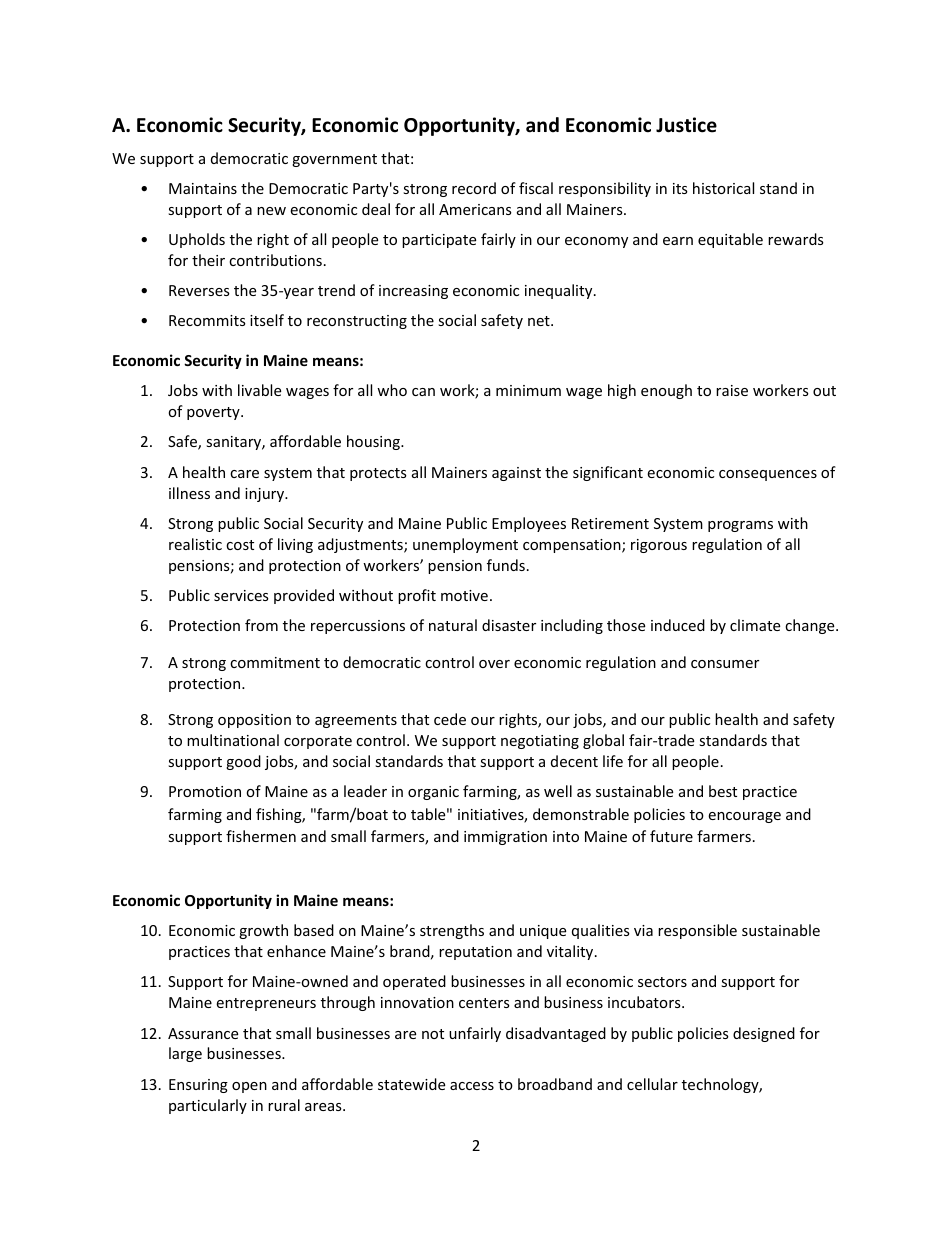 The image size is (952, 1233). Describe the element at coordinates (243, 762) in the page. I see `good` at that location.
